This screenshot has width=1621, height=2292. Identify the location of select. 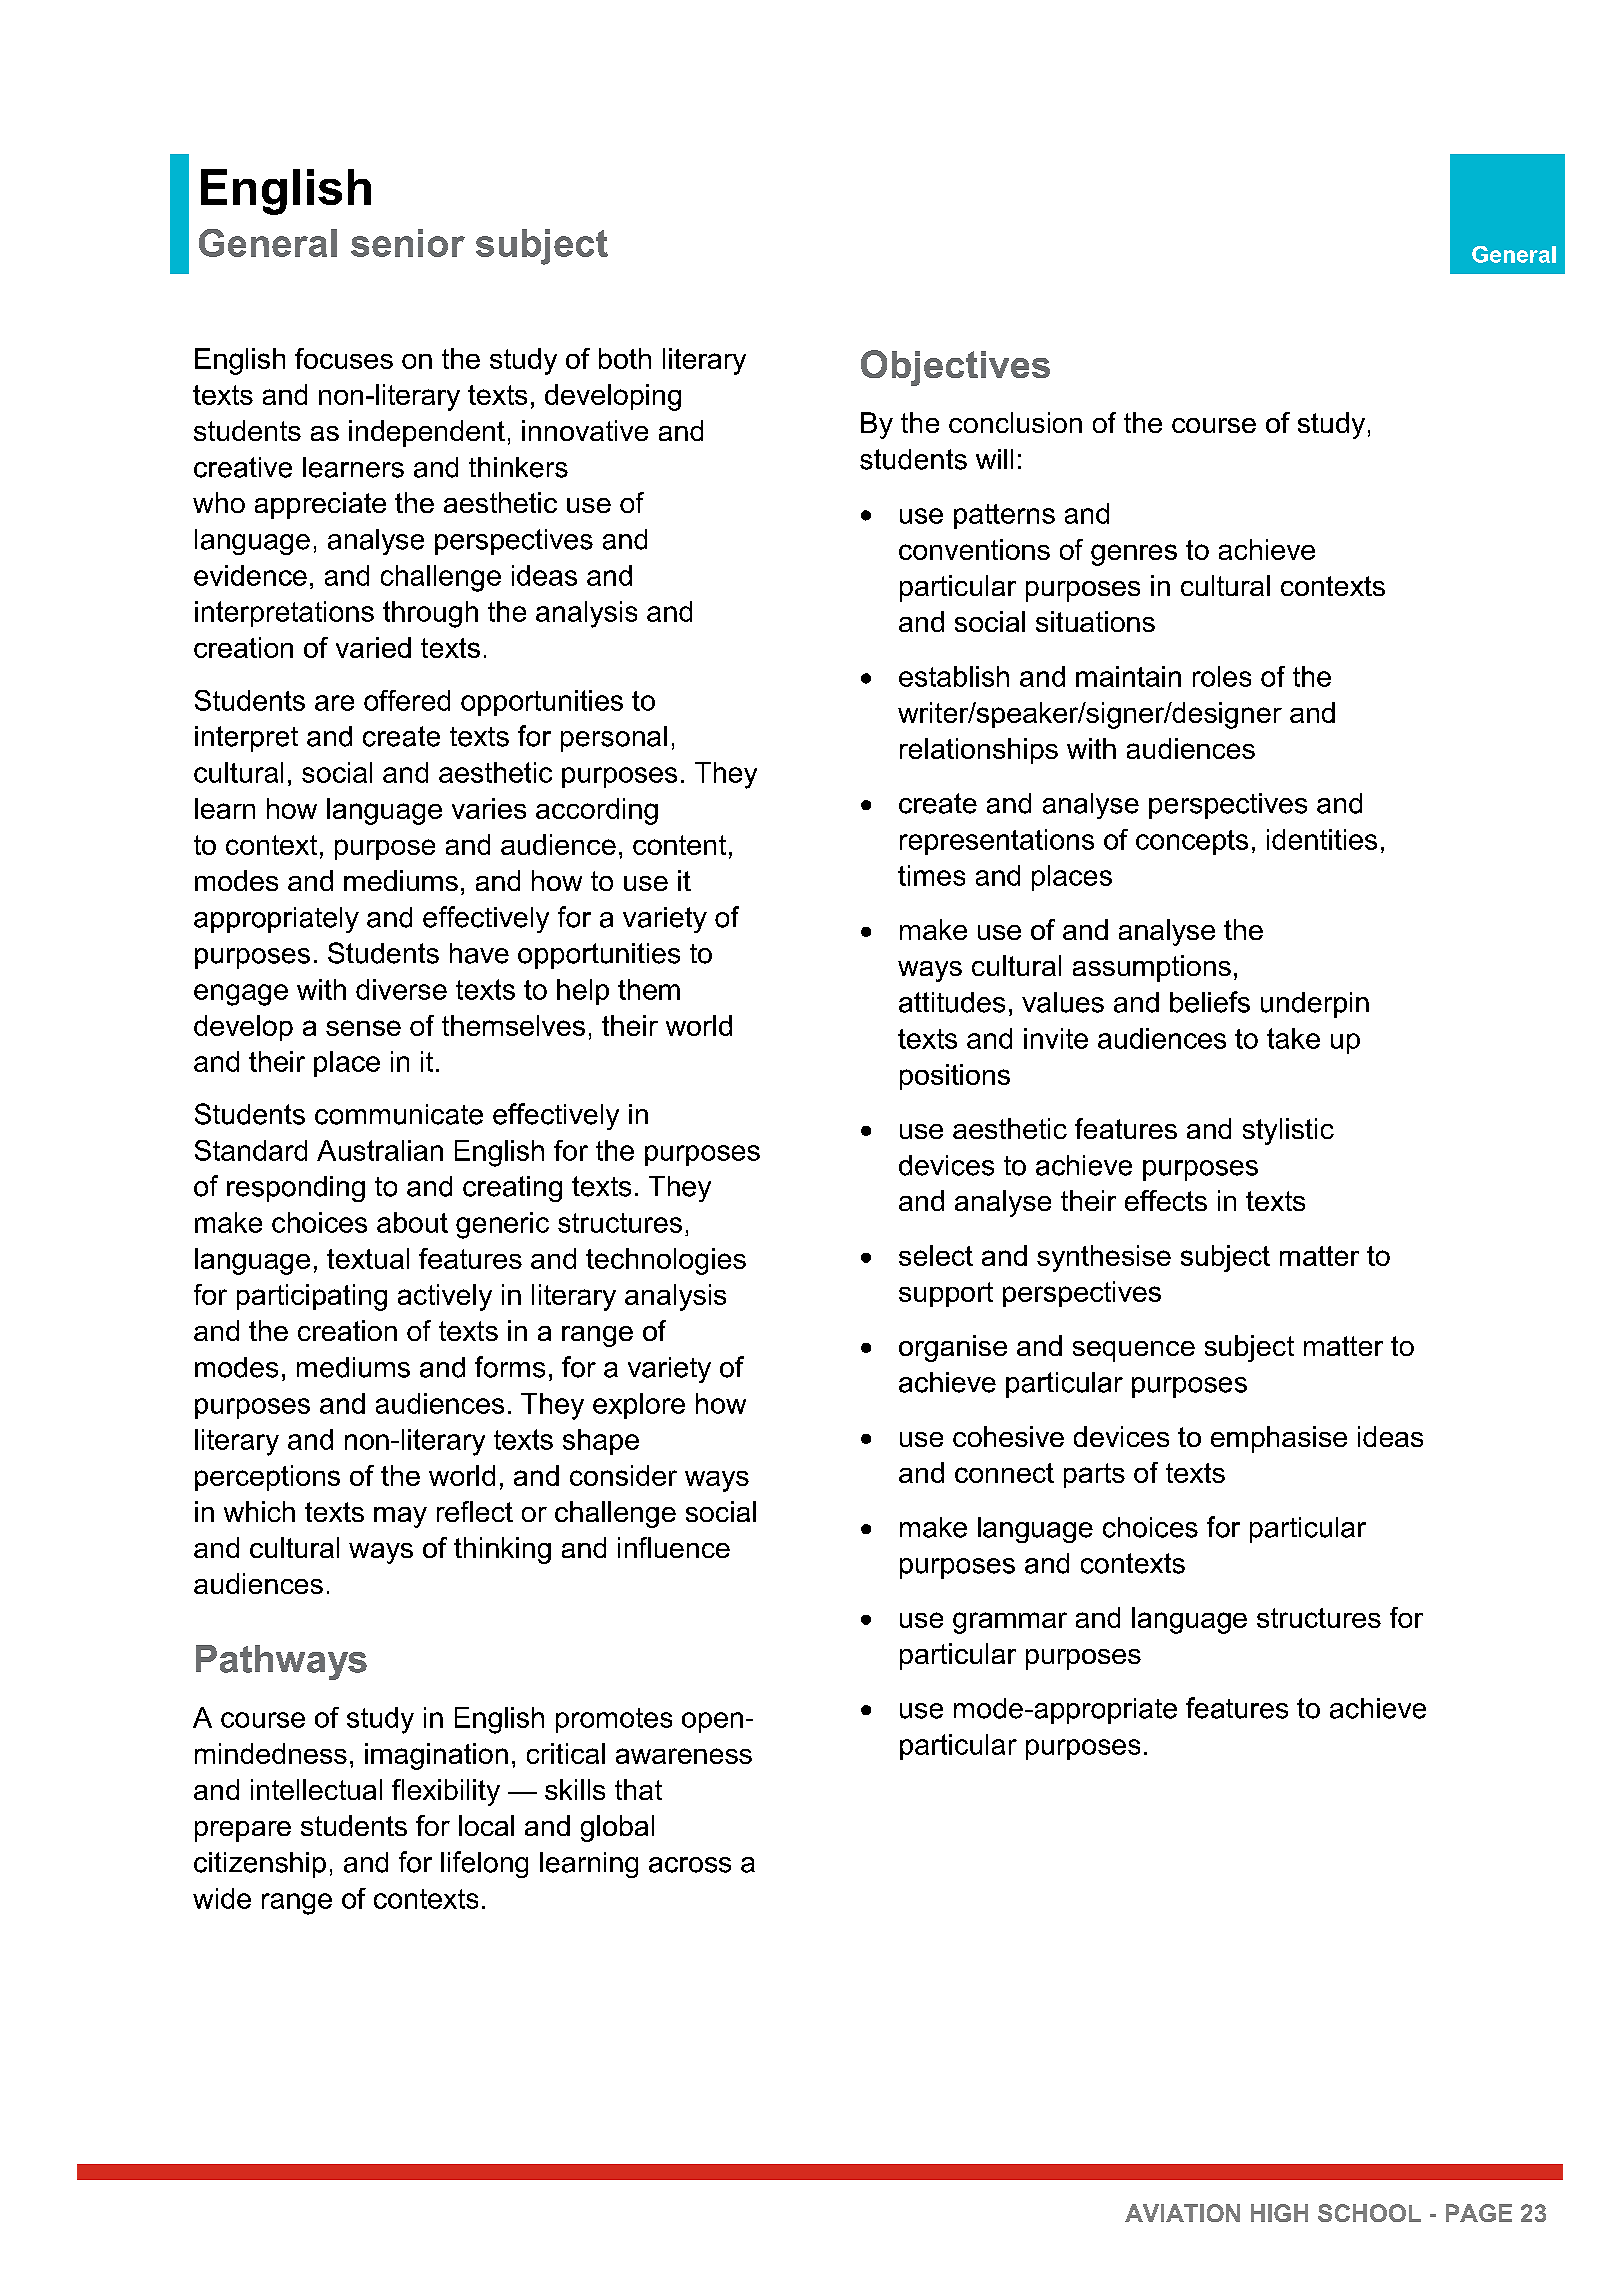
(936, 1255).
